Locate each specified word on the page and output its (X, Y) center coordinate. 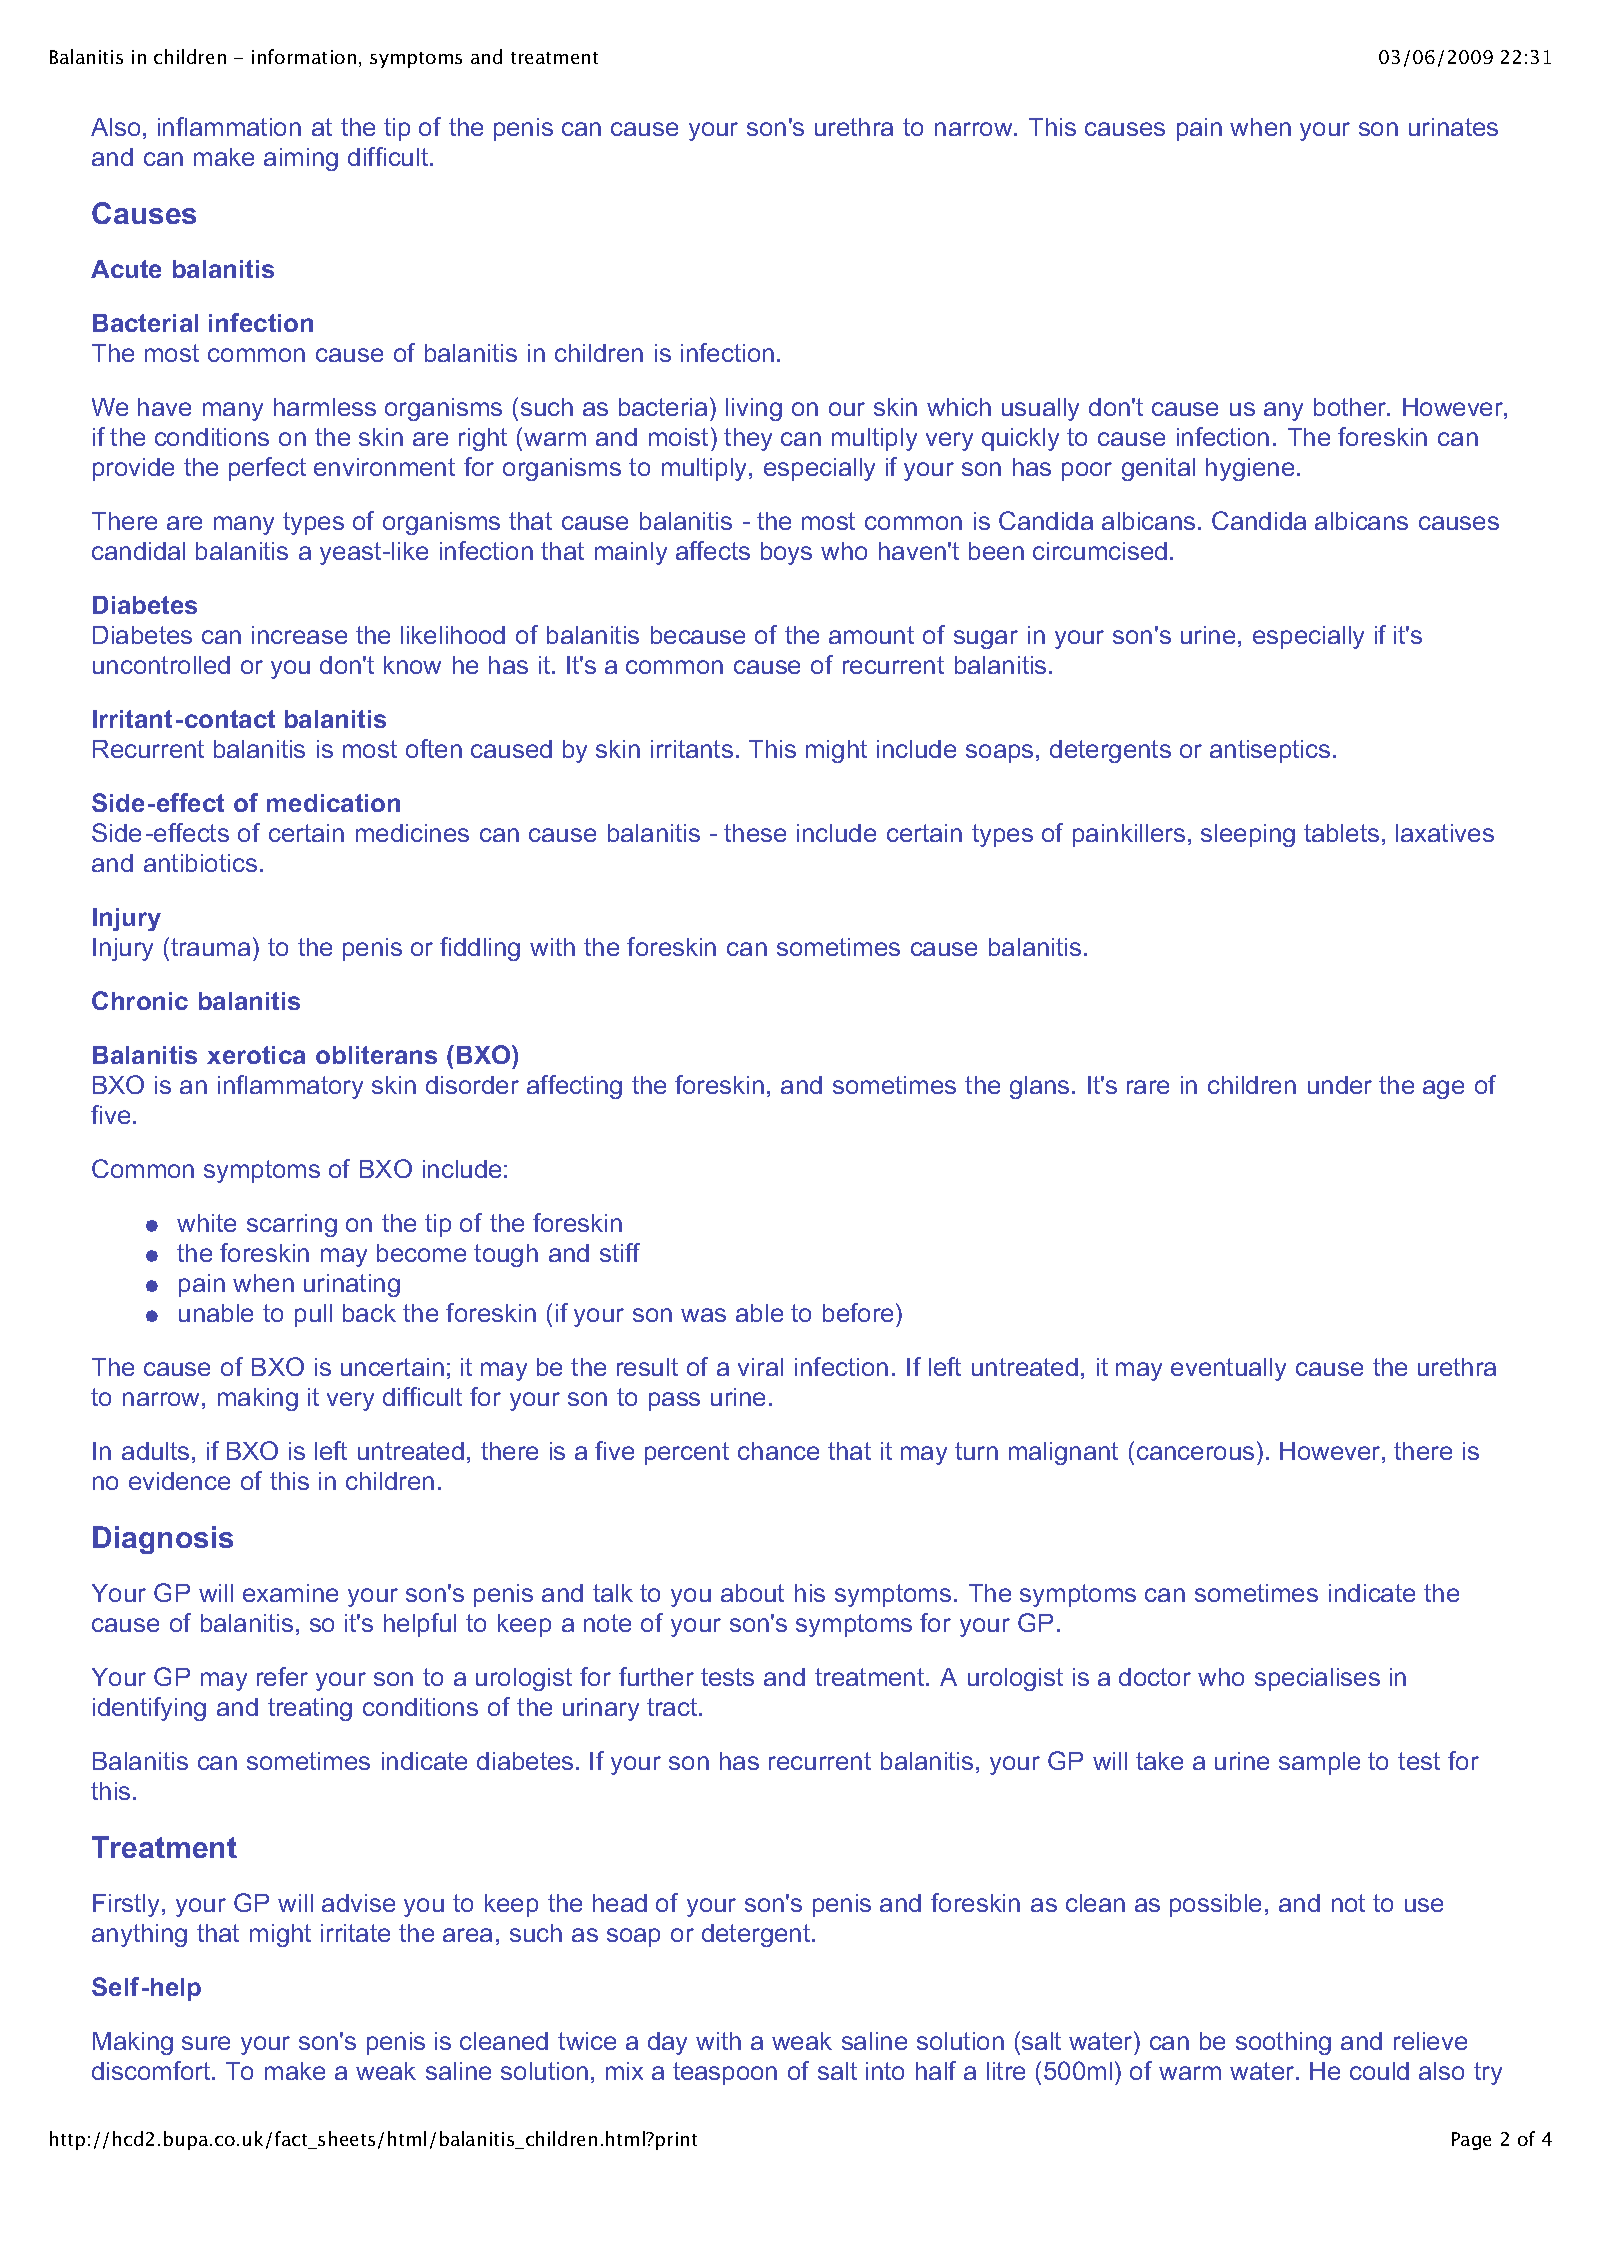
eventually (1228, 1369)
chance (778, 1451)
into (885, 2071)
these (755, 833)
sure (206, 2043)
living (754, 409)
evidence (179, 1481)
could (1379, 2071)
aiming (301, 159)
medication (333, 803)
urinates (1453, 127)
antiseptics (1270, 751)
